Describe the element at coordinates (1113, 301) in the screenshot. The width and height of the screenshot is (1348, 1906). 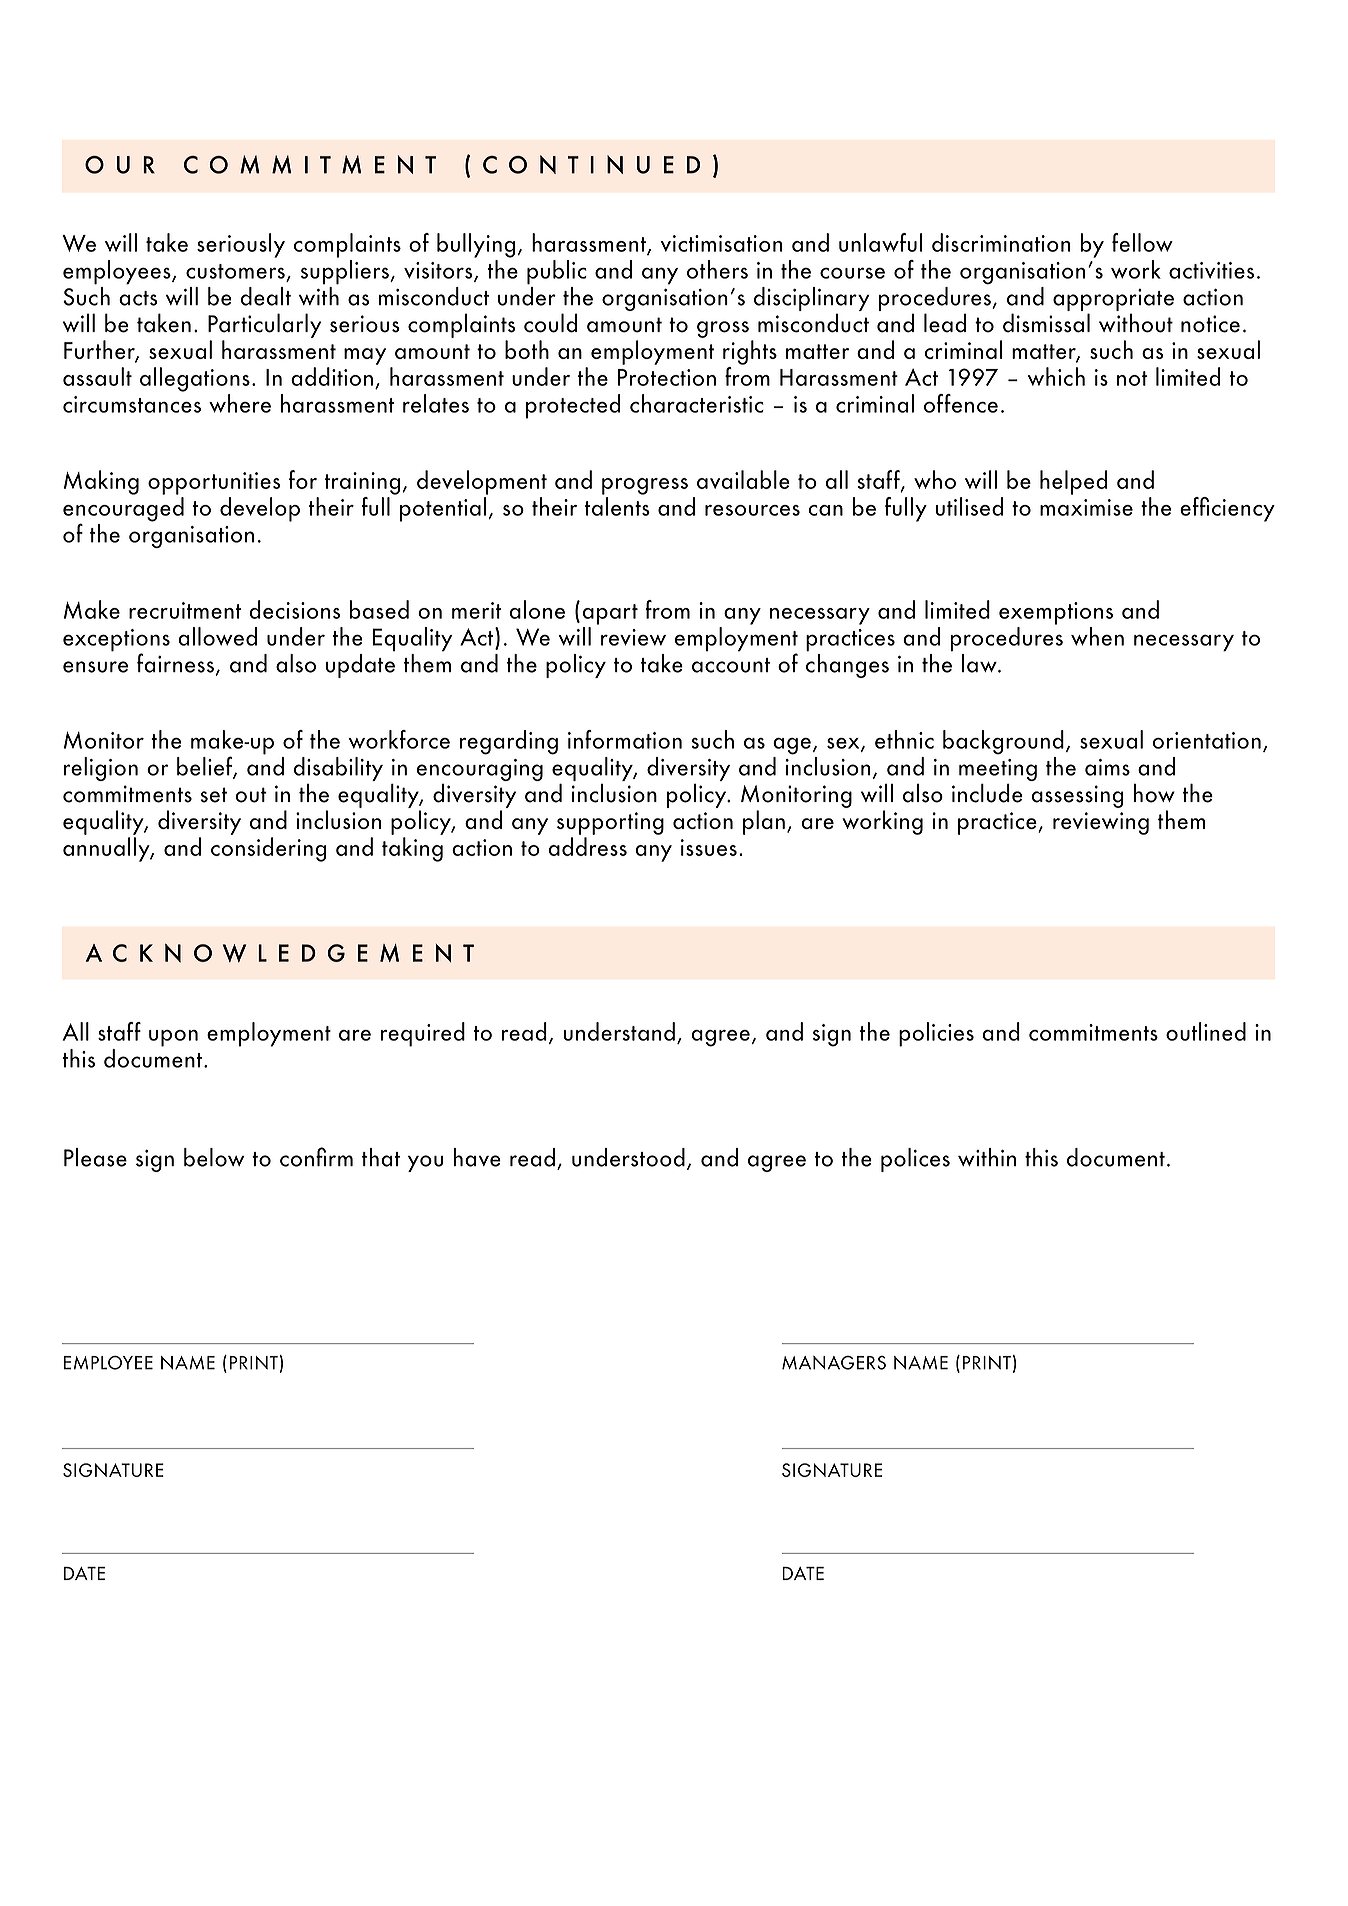
I see `appropriate` at that location.
